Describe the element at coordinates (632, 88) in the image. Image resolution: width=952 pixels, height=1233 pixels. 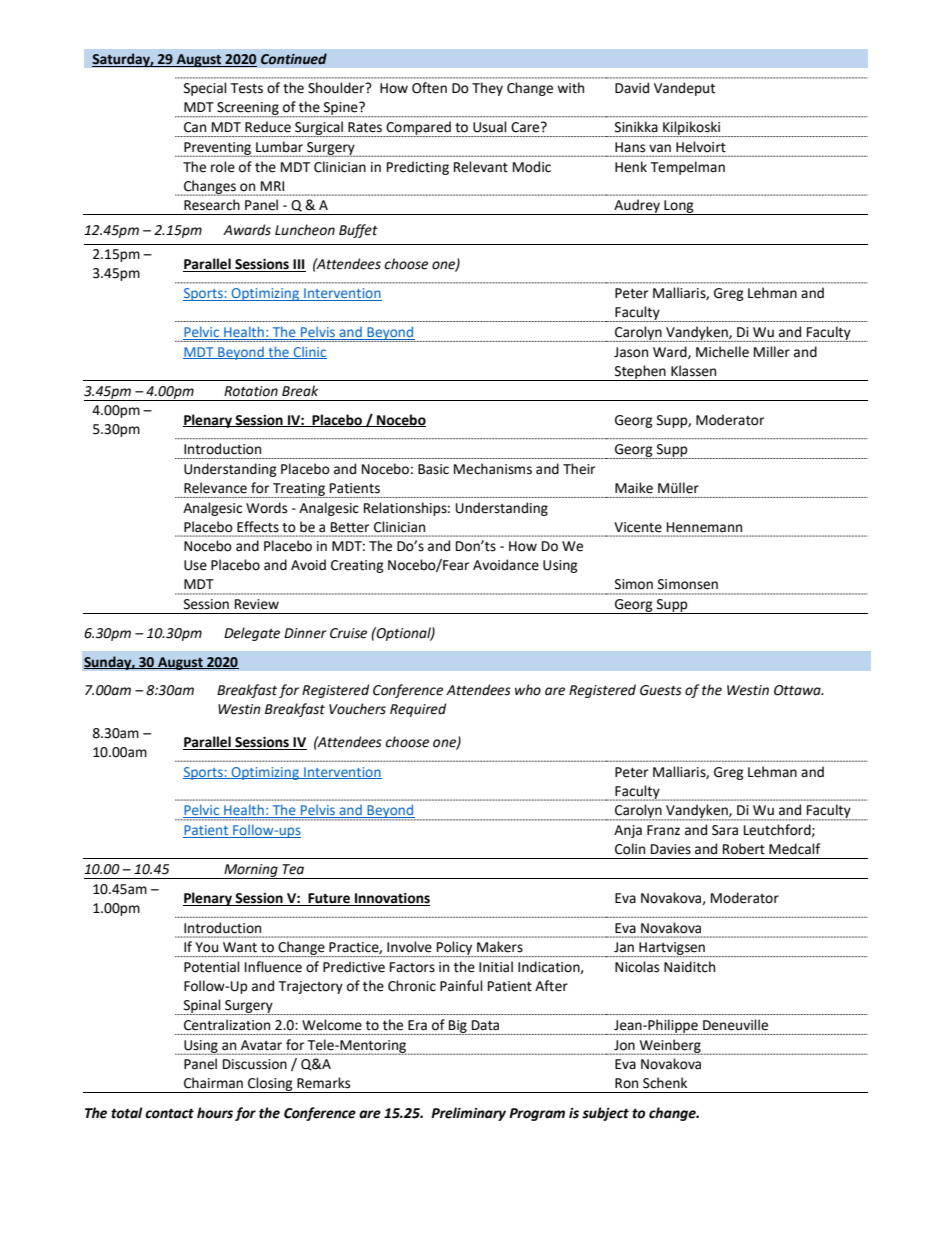
I see `David` at that location.
